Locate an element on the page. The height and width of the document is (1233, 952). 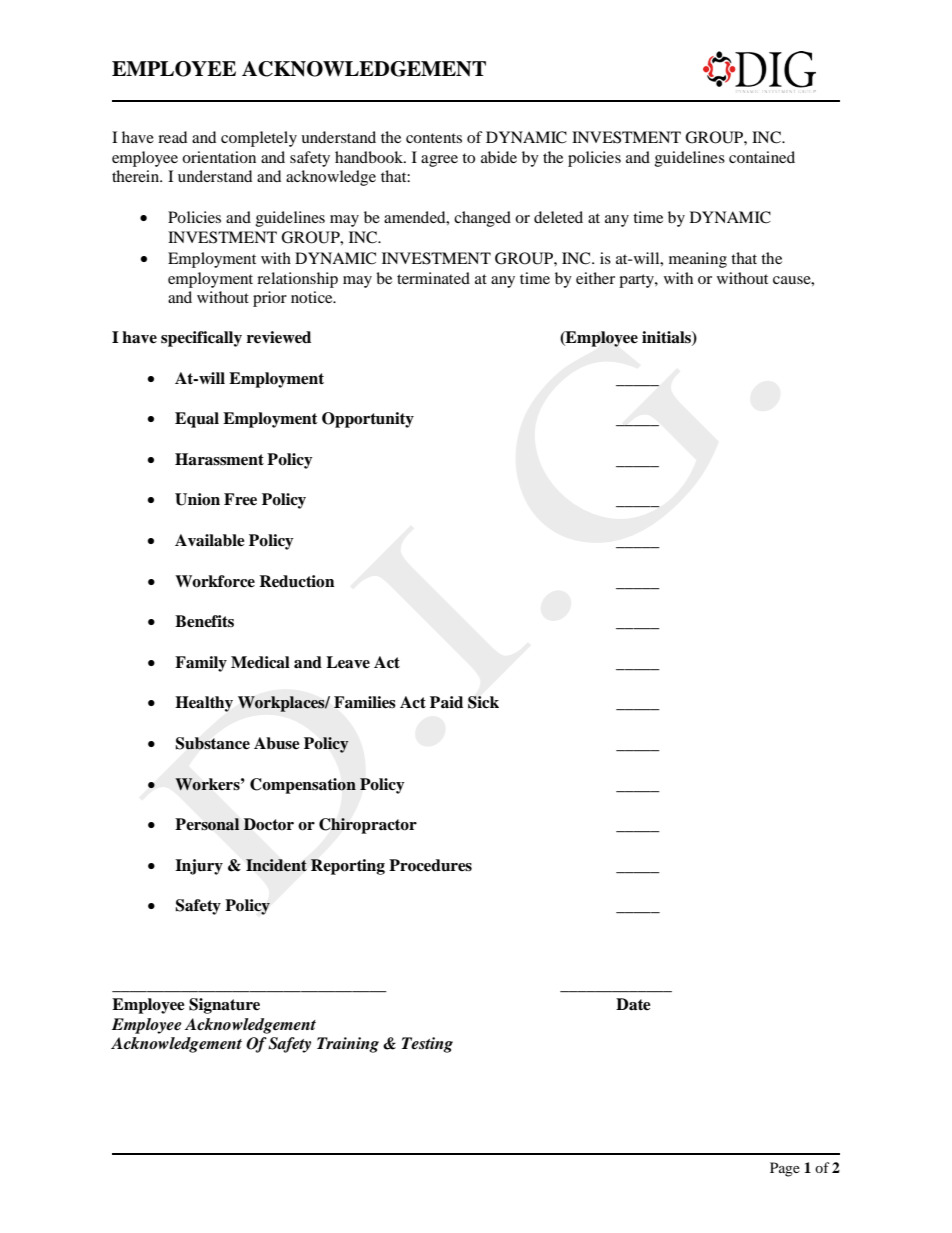
Opportunity is located at coordinates (368, 420).
